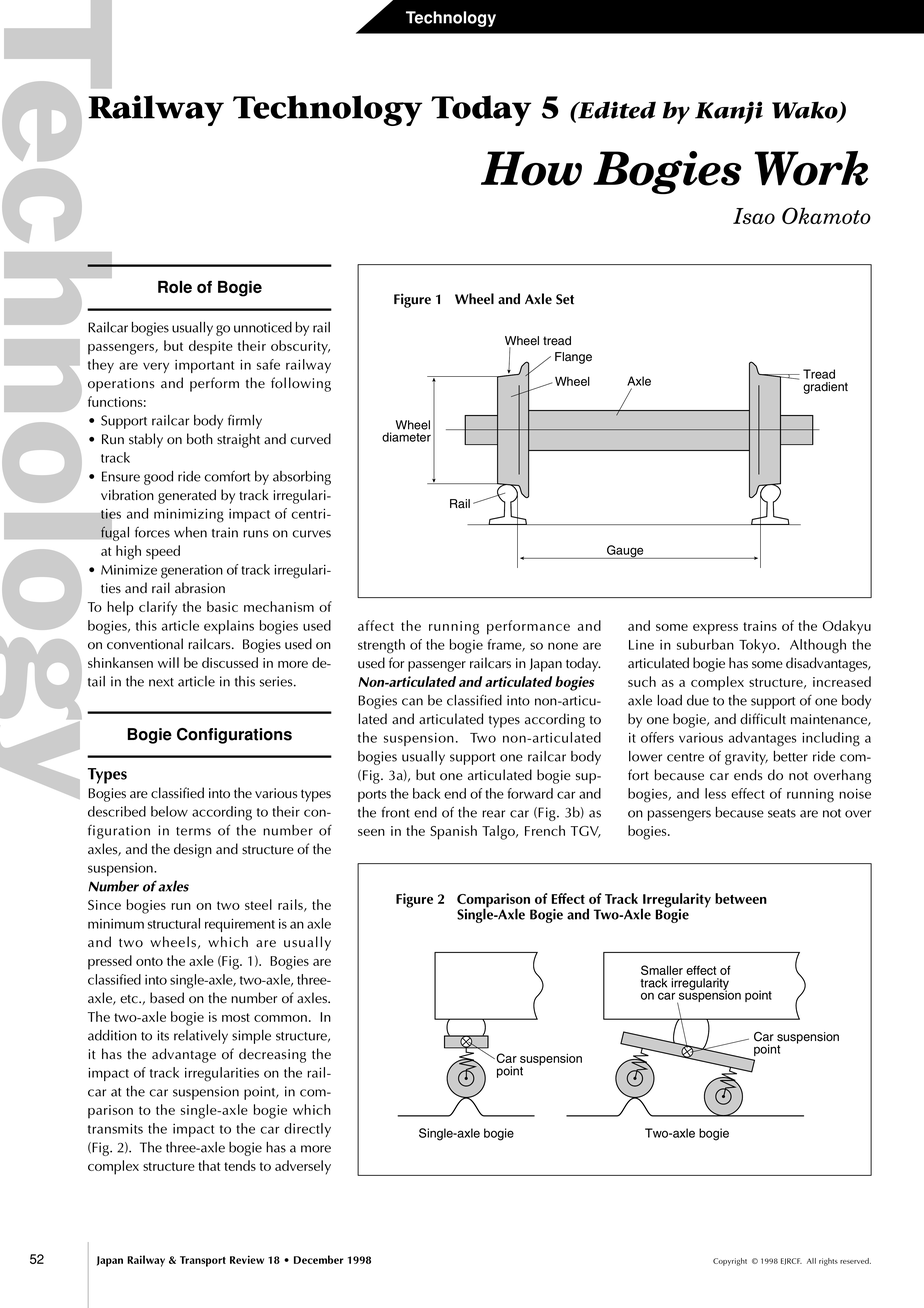 This screenshot has height=1308, width=924. I want to click on Role, so click(175, 287).
